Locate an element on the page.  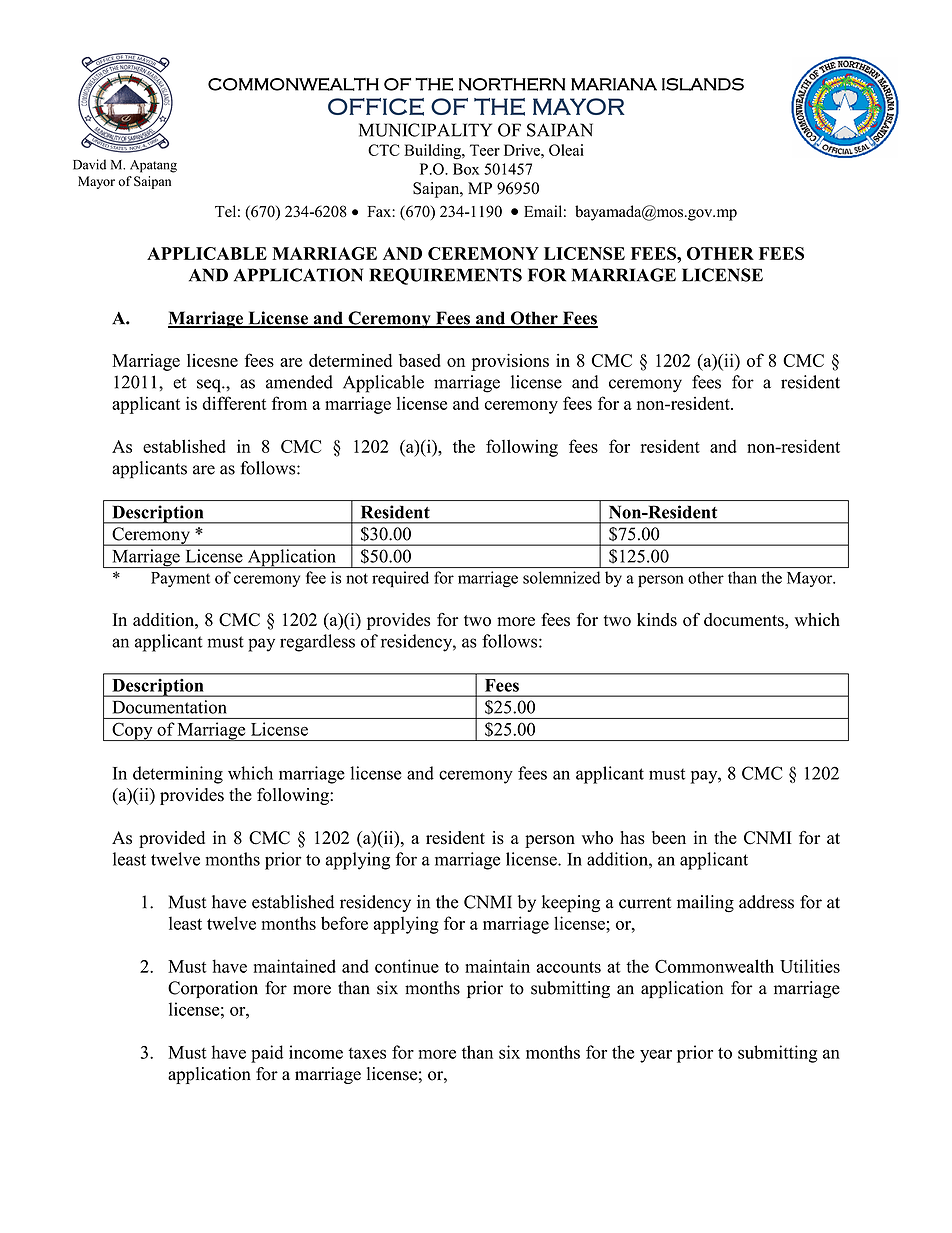
provisions is located at coordinates (510, 362).
